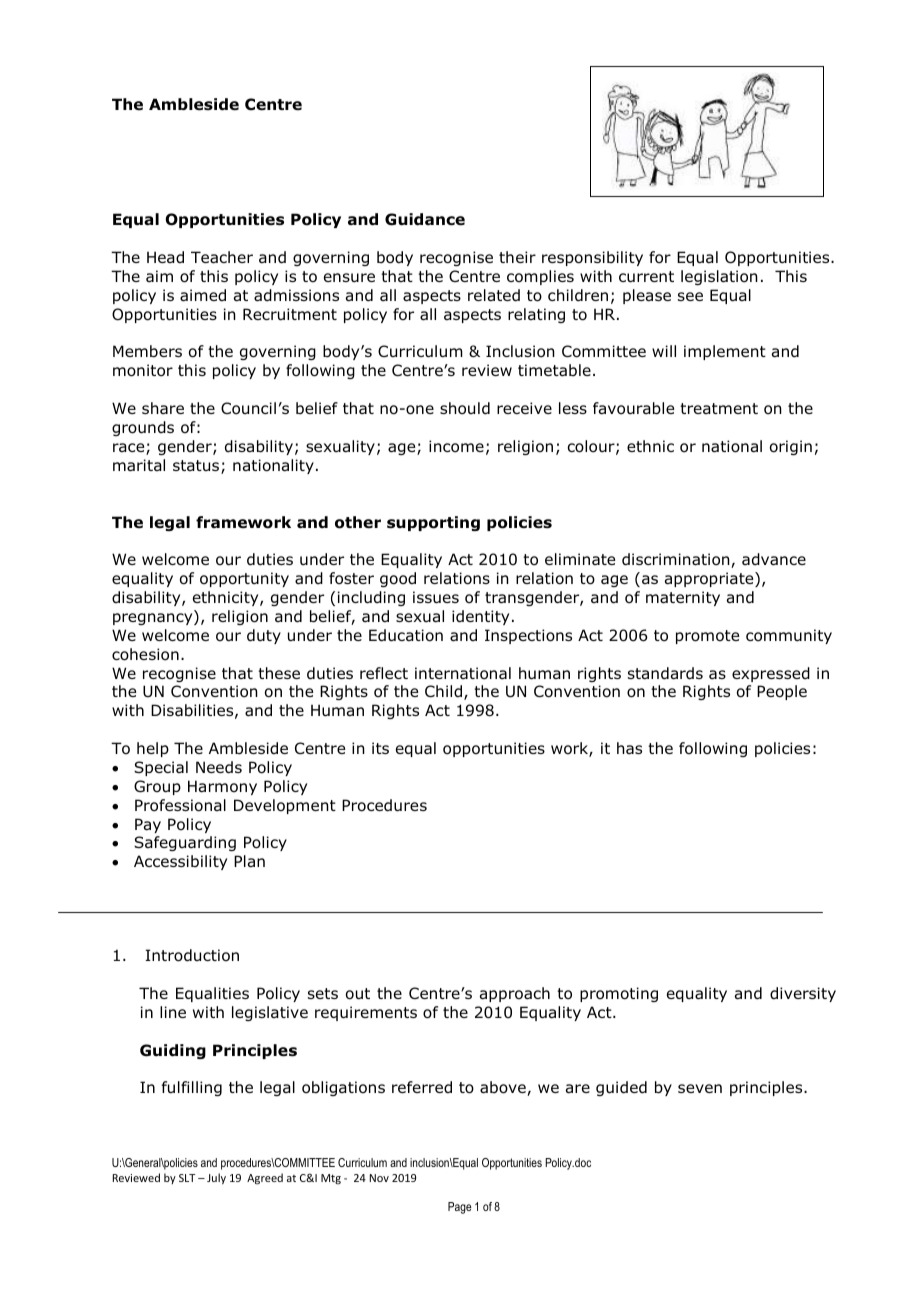 The height and width of the screenshot is (1308, 924). What do you see at coordinates (517, 257) in the screenshot?
I see `their` at bounding box center [517, 257].
